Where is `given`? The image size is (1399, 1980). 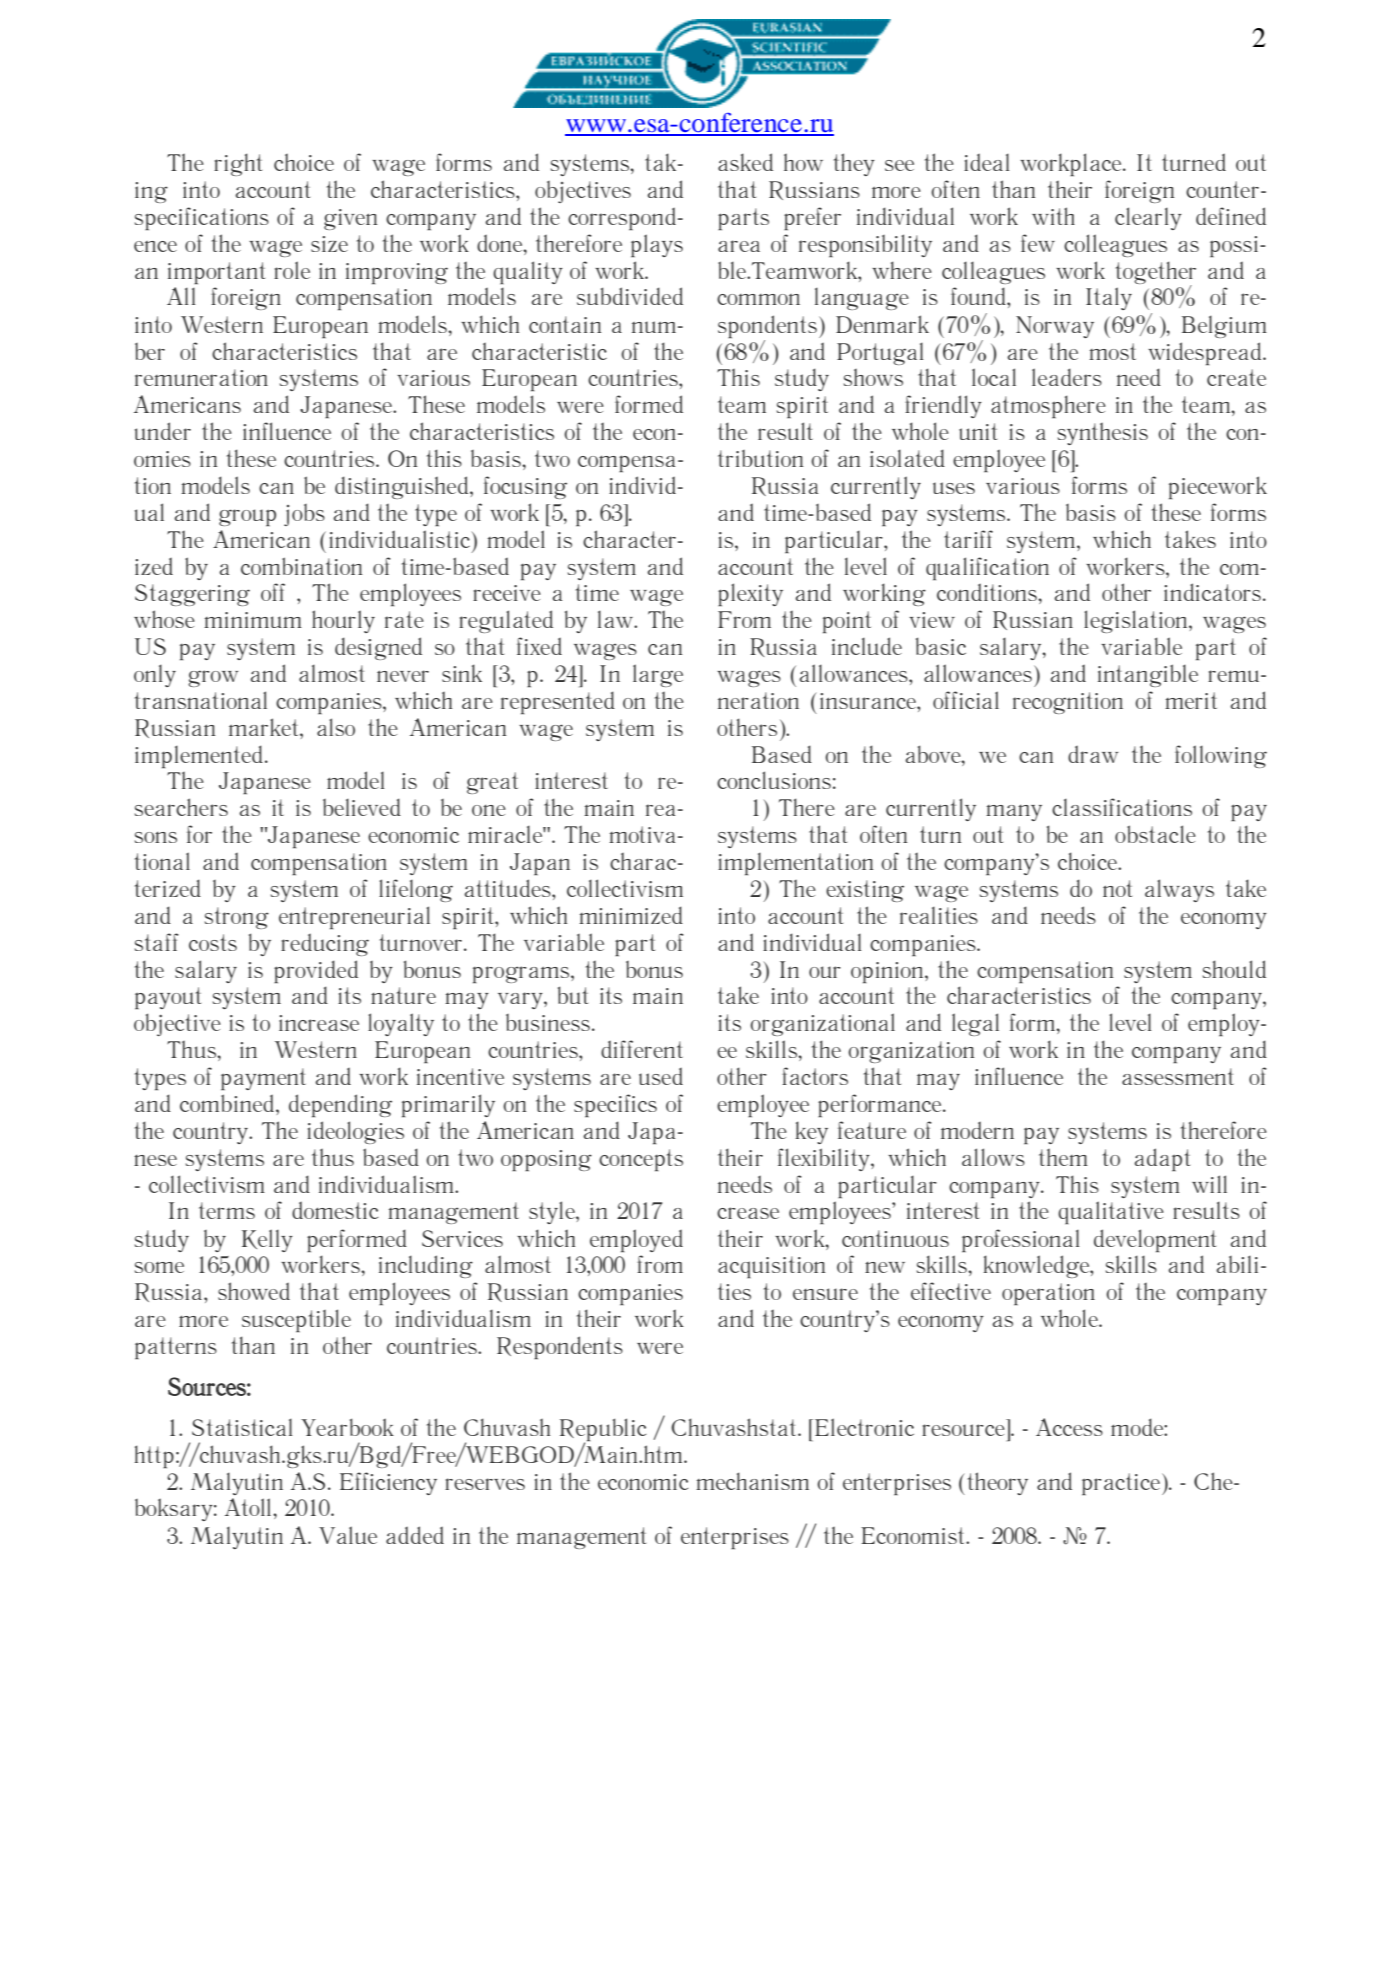
given is located at coordinates (351, 219).
